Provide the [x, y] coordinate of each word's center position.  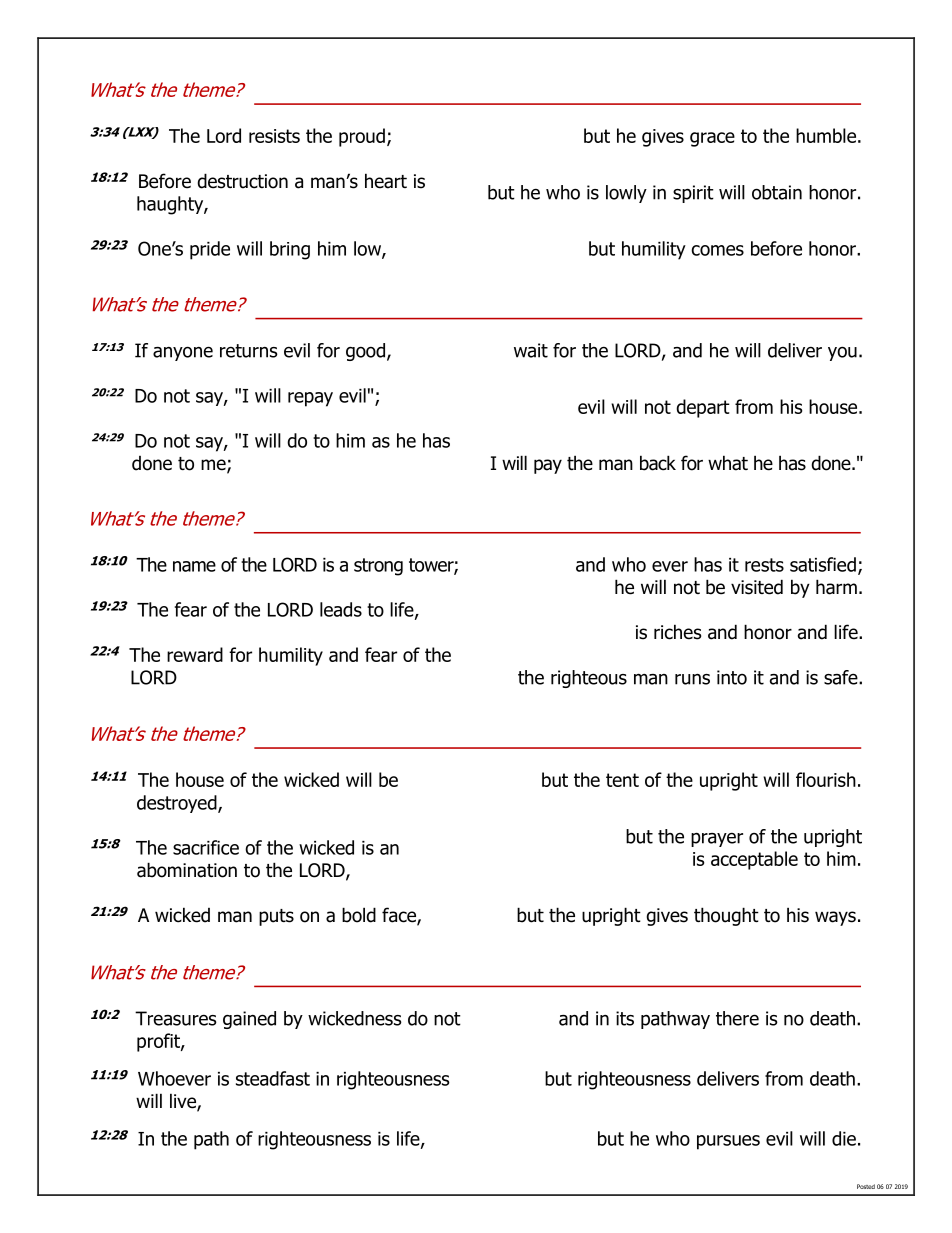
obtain [777, 192]
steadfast [273, 1078]
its [625, 1018]
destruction [242, 181]
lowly [626, 194]
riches [677, 632]
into [732, 677]
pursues [728, 1142]
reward [195, 654]
